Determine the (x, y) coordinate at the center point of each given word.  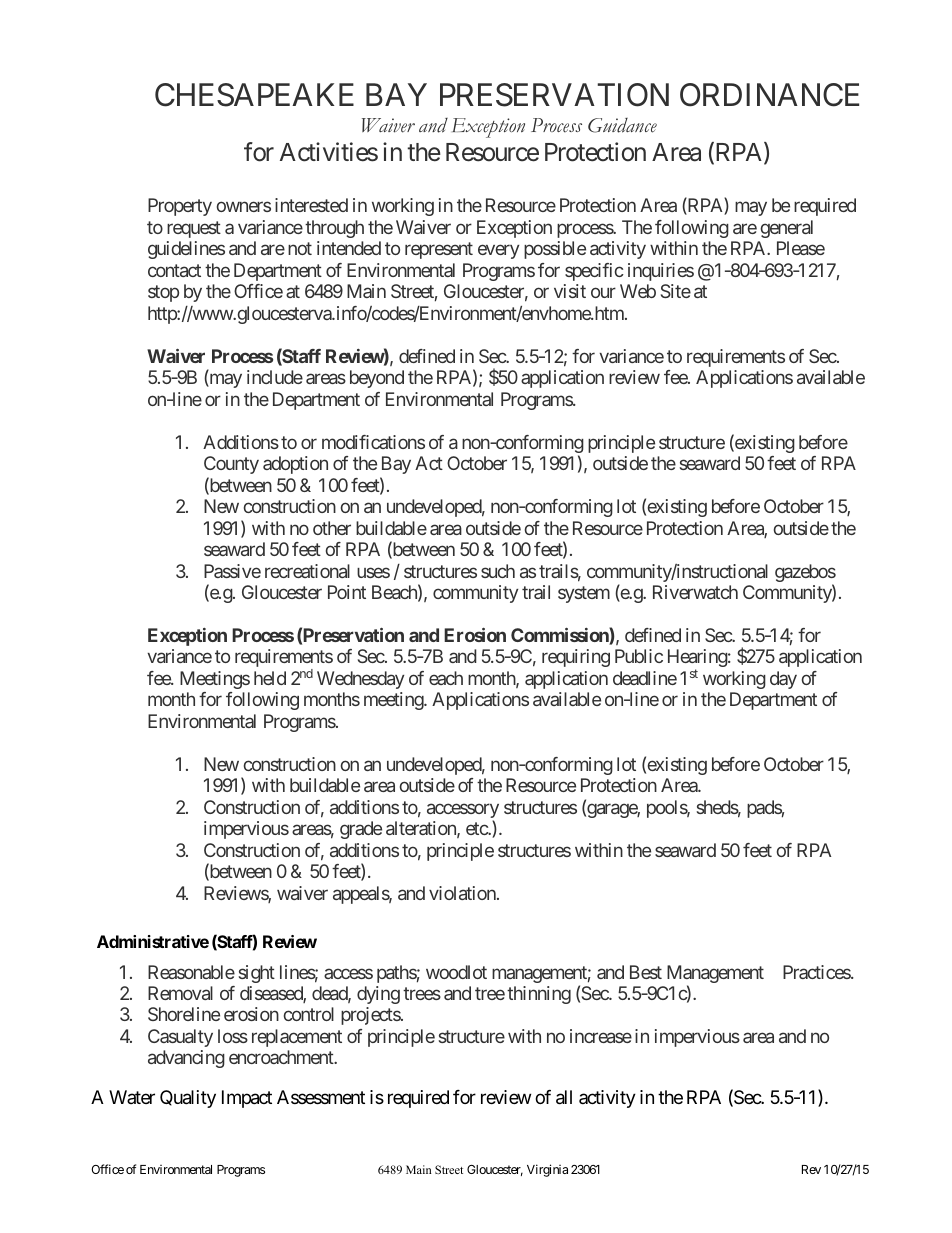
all (564, 1097)
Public (639, 656)
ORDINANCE (769, 95)
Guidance (622, 125)
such (498, 571)
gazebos (805, 574)
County (231, 465)
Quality (188, 1099)
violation (463, 893)
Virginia (547, 1170)
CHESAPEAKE (254, 95)
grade (361, 830)
